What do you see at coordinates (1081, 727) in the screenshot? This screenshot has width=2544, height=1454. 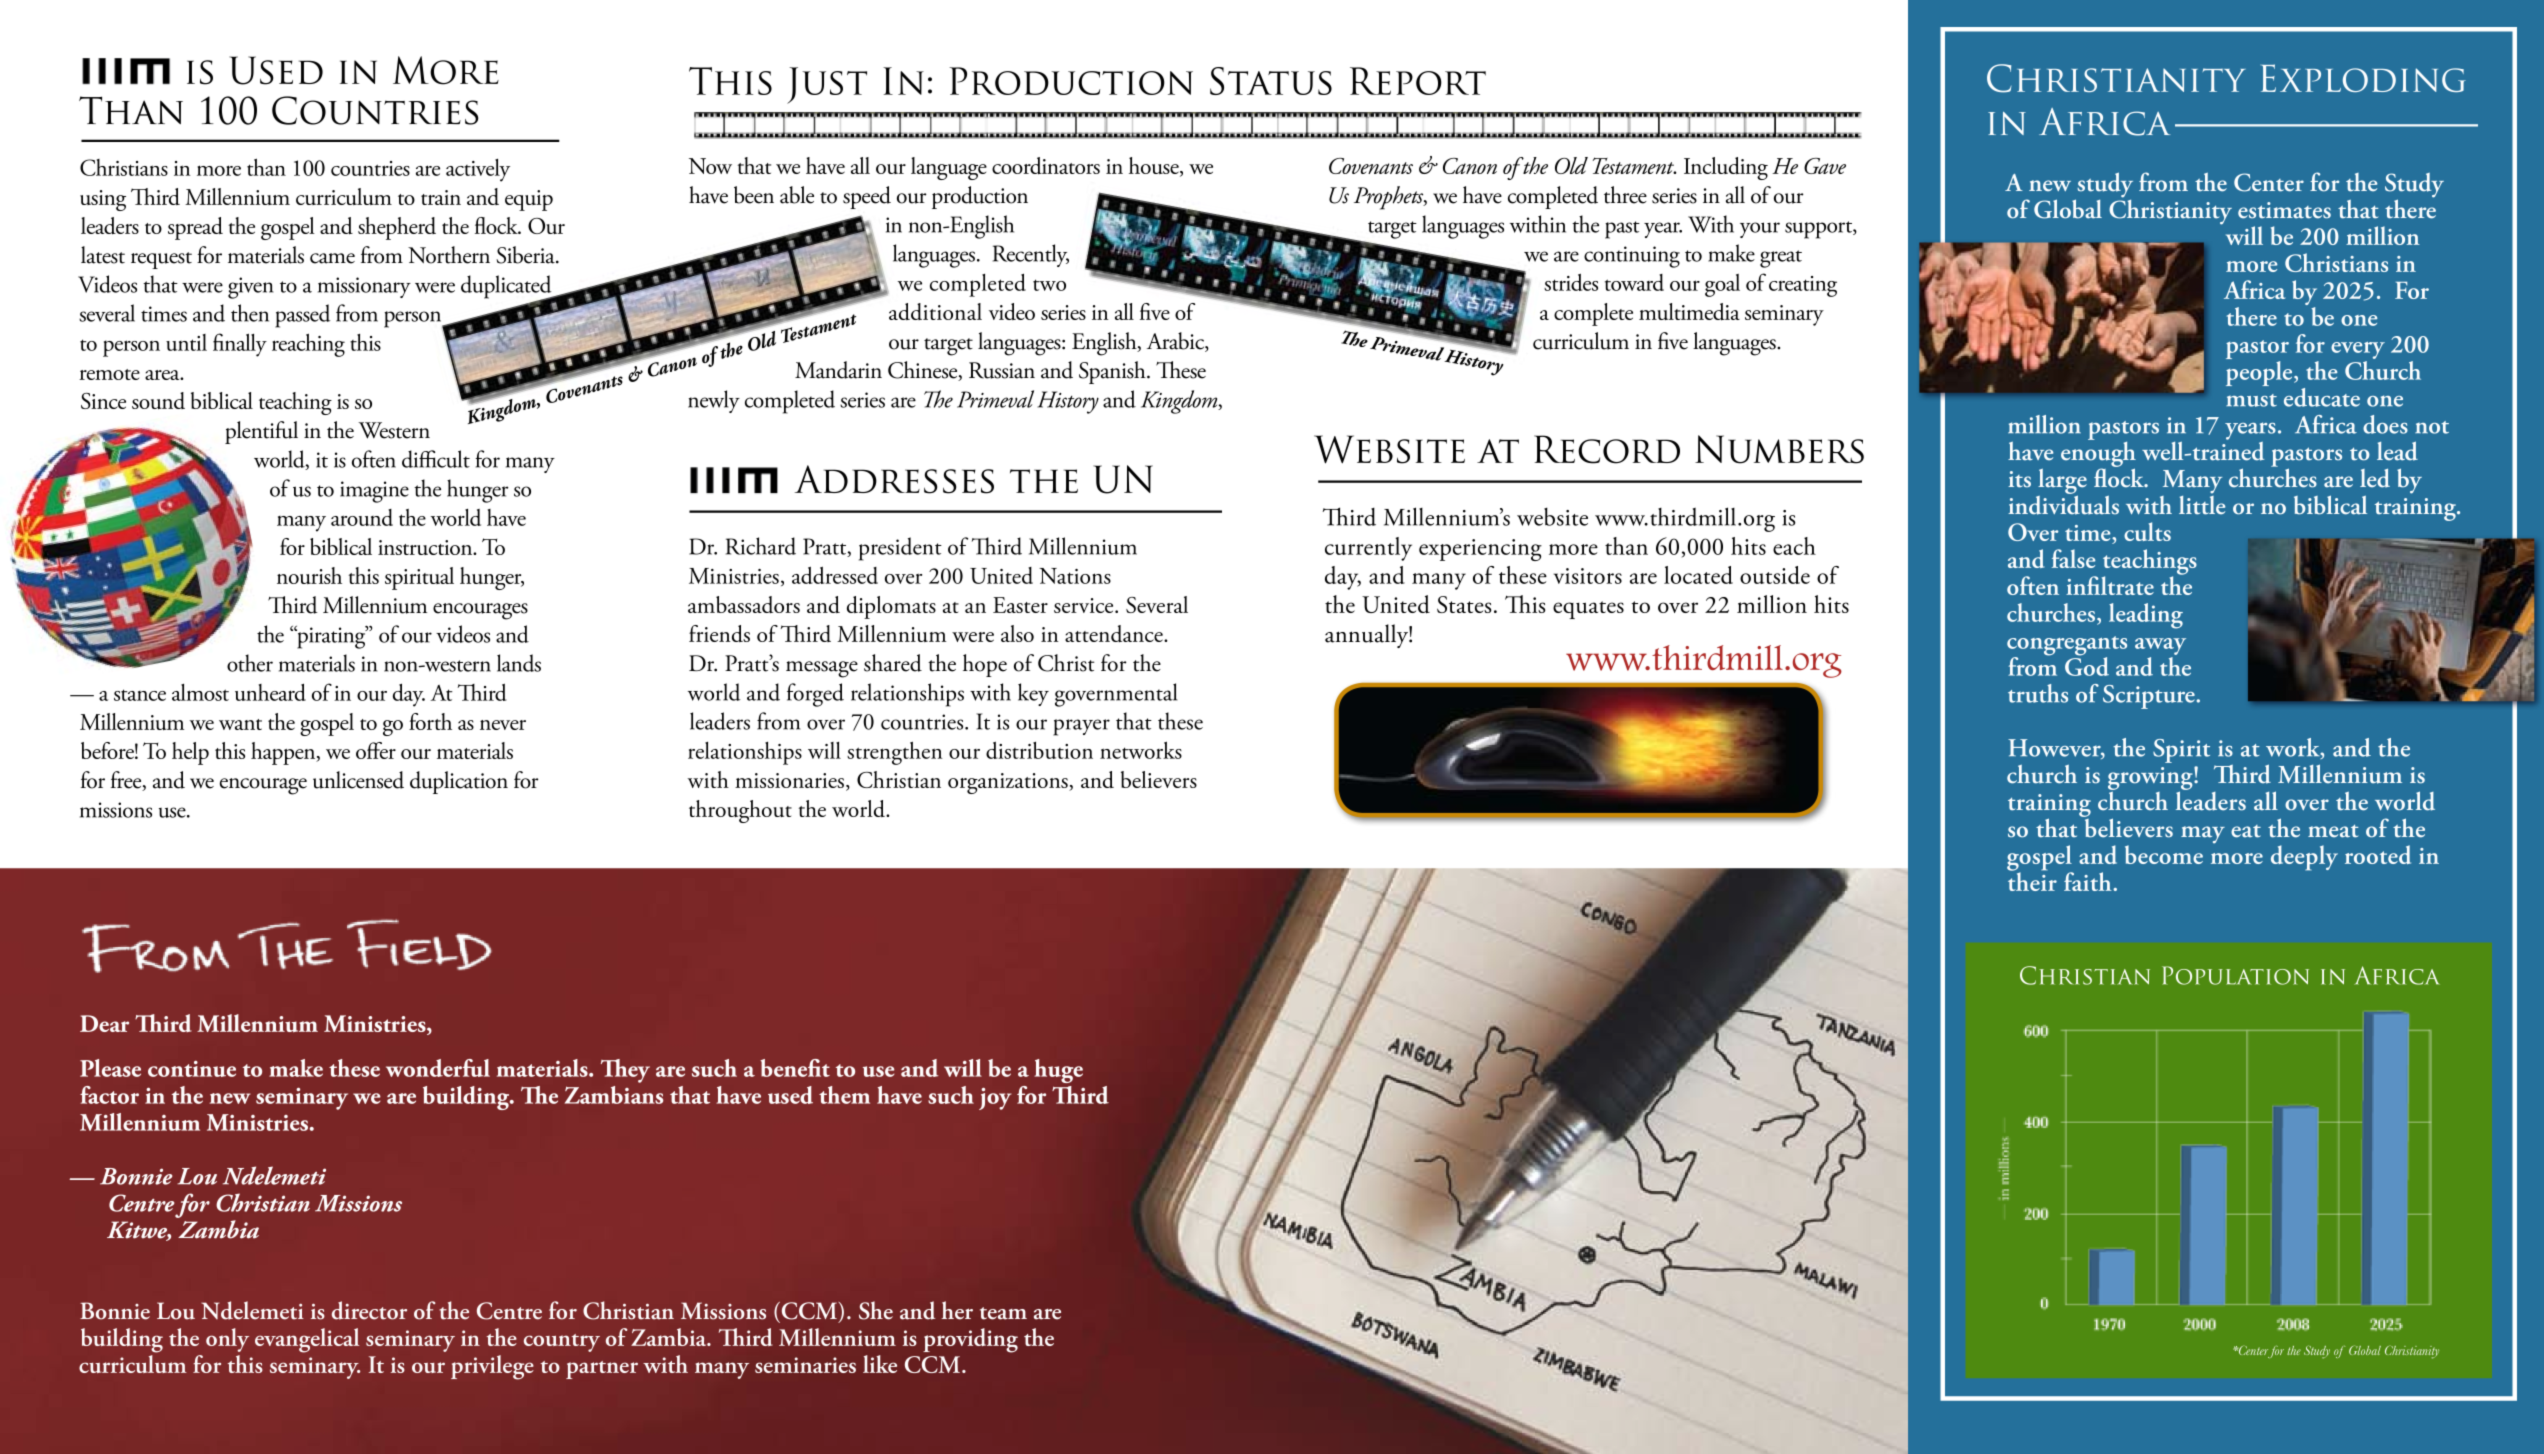 I see `prayer` at bounding box center [1081, 727].
